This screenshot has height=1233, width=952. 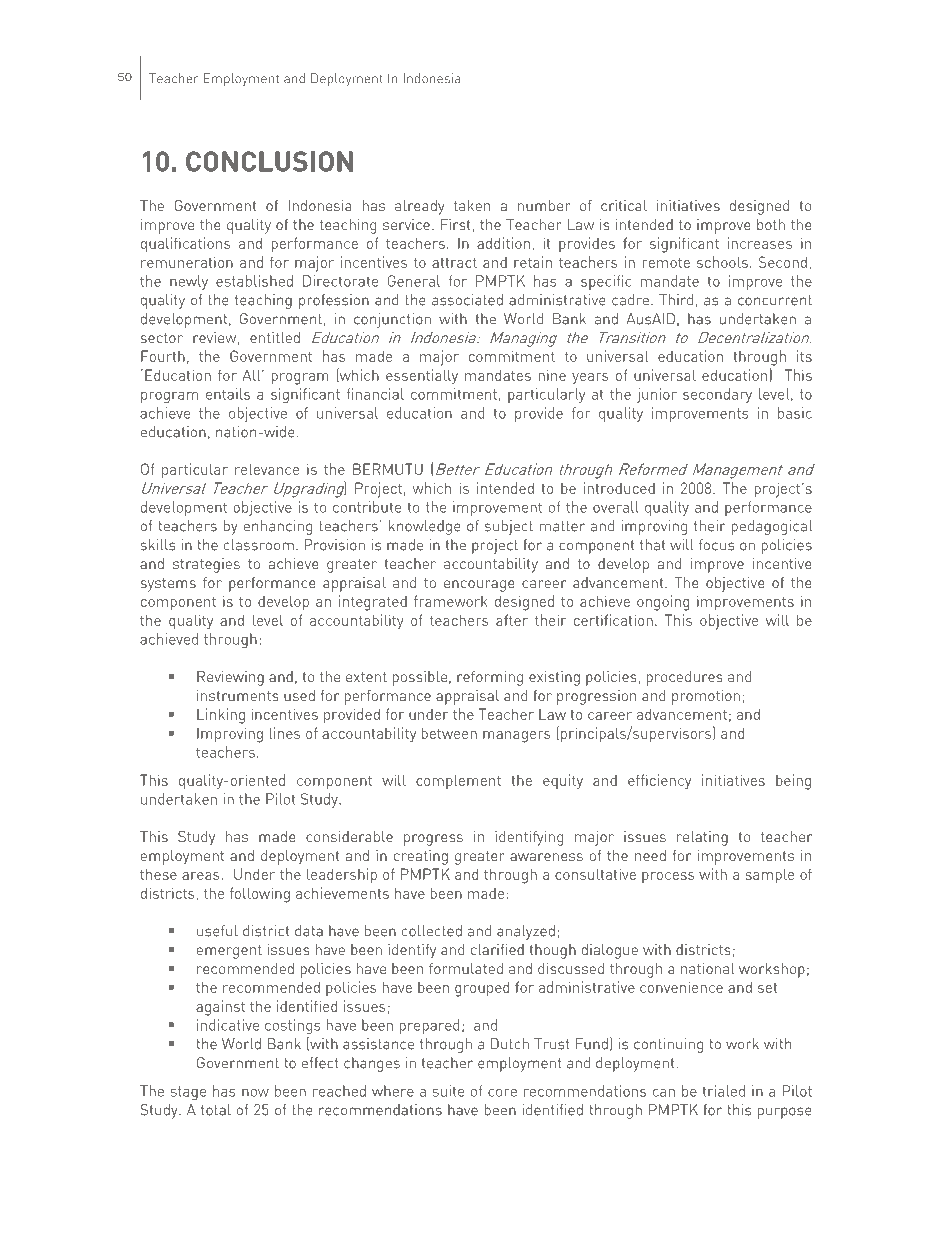 I want to click on already, so click(x=420, y=207).
